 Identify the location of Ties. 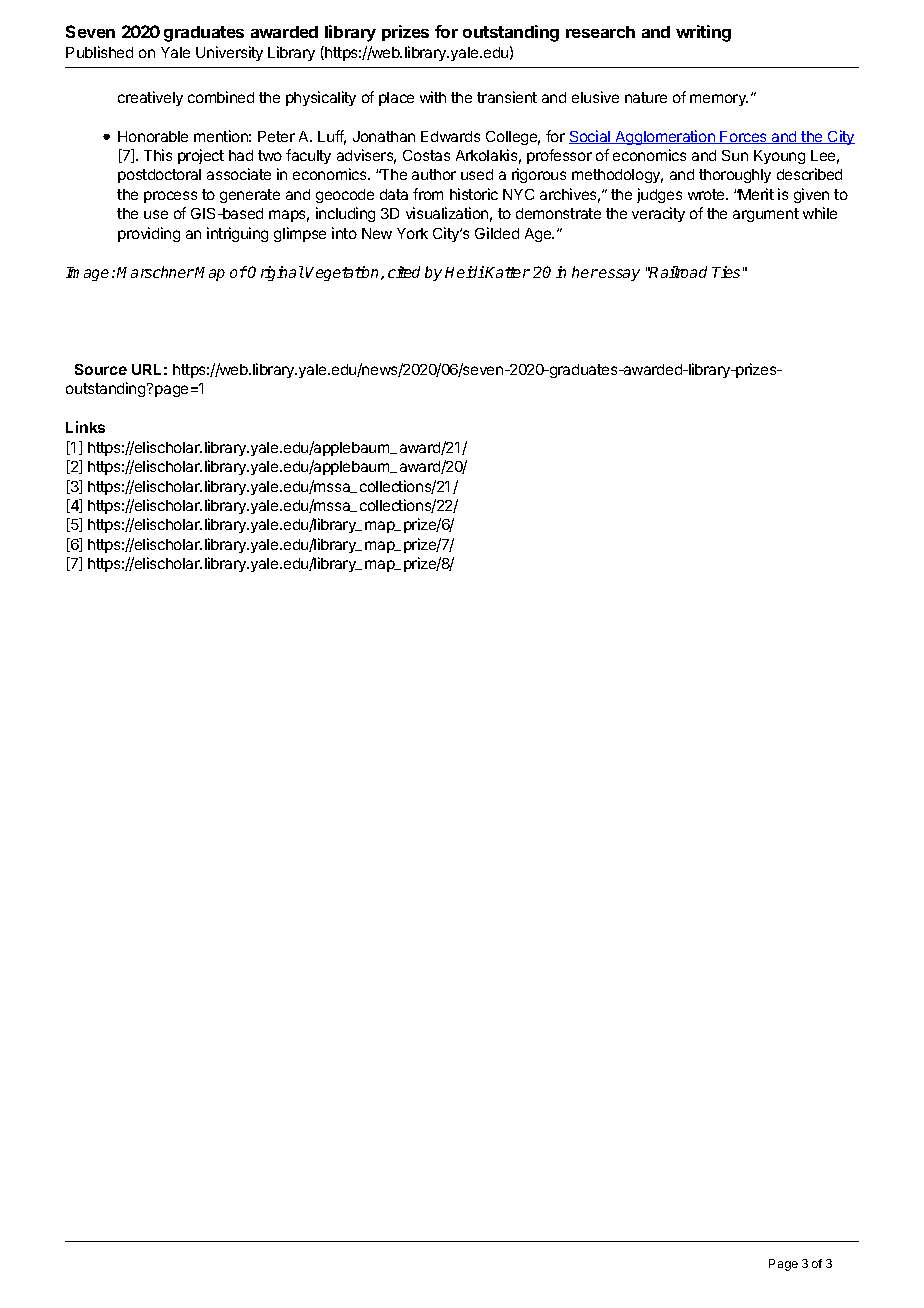
(726, 272).
